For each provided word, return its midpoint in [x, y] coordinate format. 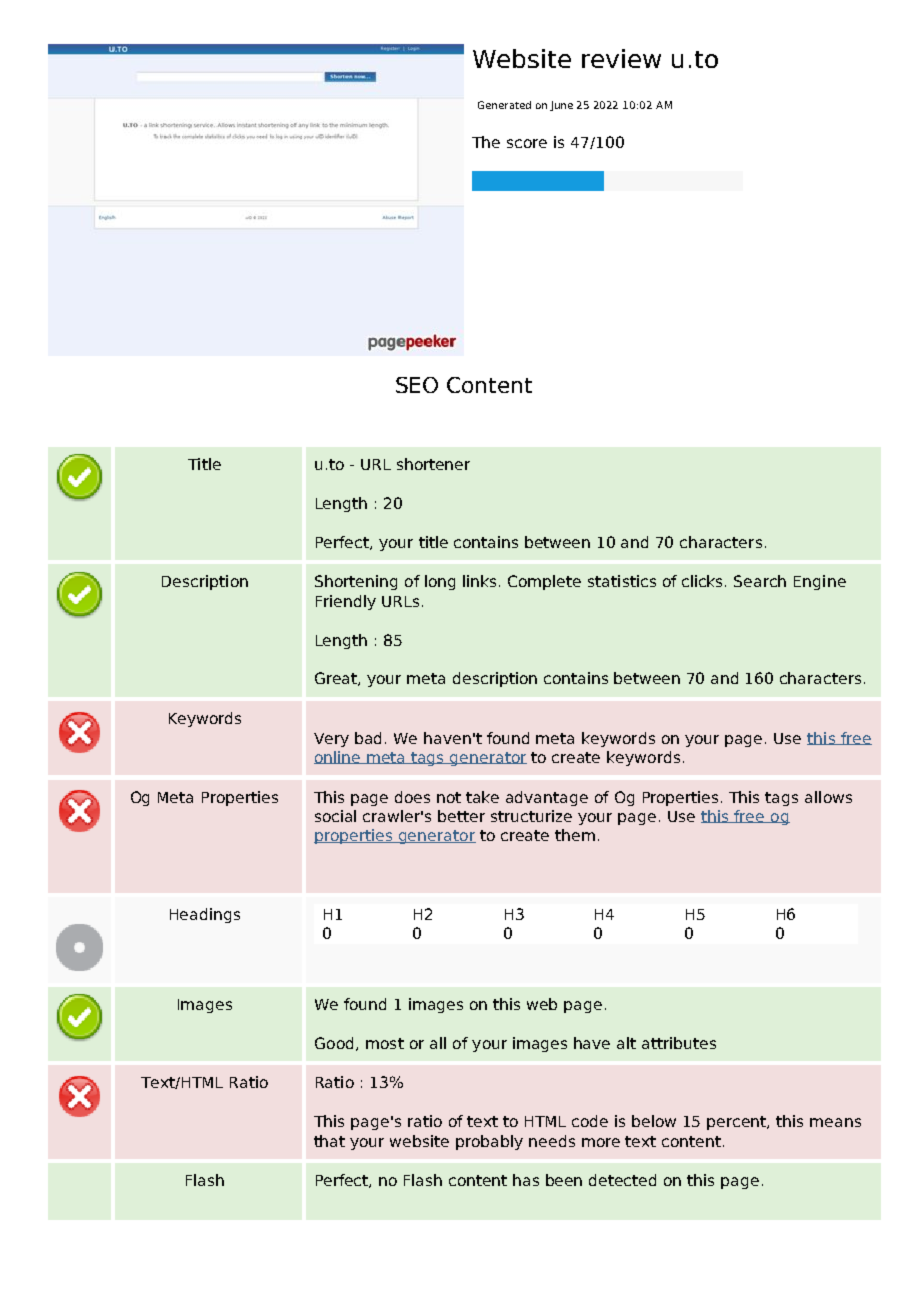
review [621, 58]
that [329, 1141]
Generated [504, 105]
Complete [544, 582]
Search [760, 581]
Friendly [346, 602]
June [561, 106]
